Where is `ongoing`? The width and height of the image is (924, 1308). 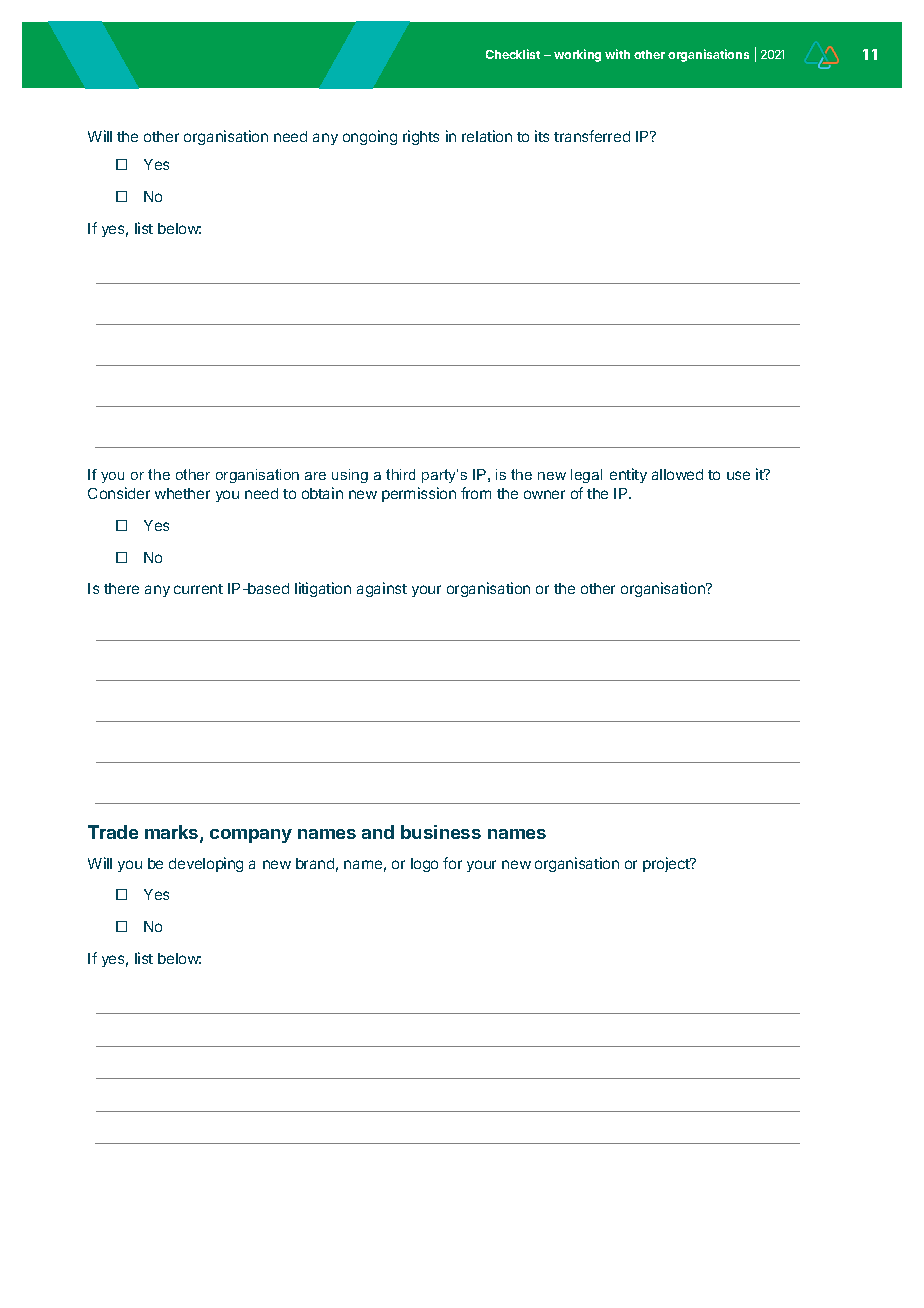 ongoing is located at coordinates (370, 137).
